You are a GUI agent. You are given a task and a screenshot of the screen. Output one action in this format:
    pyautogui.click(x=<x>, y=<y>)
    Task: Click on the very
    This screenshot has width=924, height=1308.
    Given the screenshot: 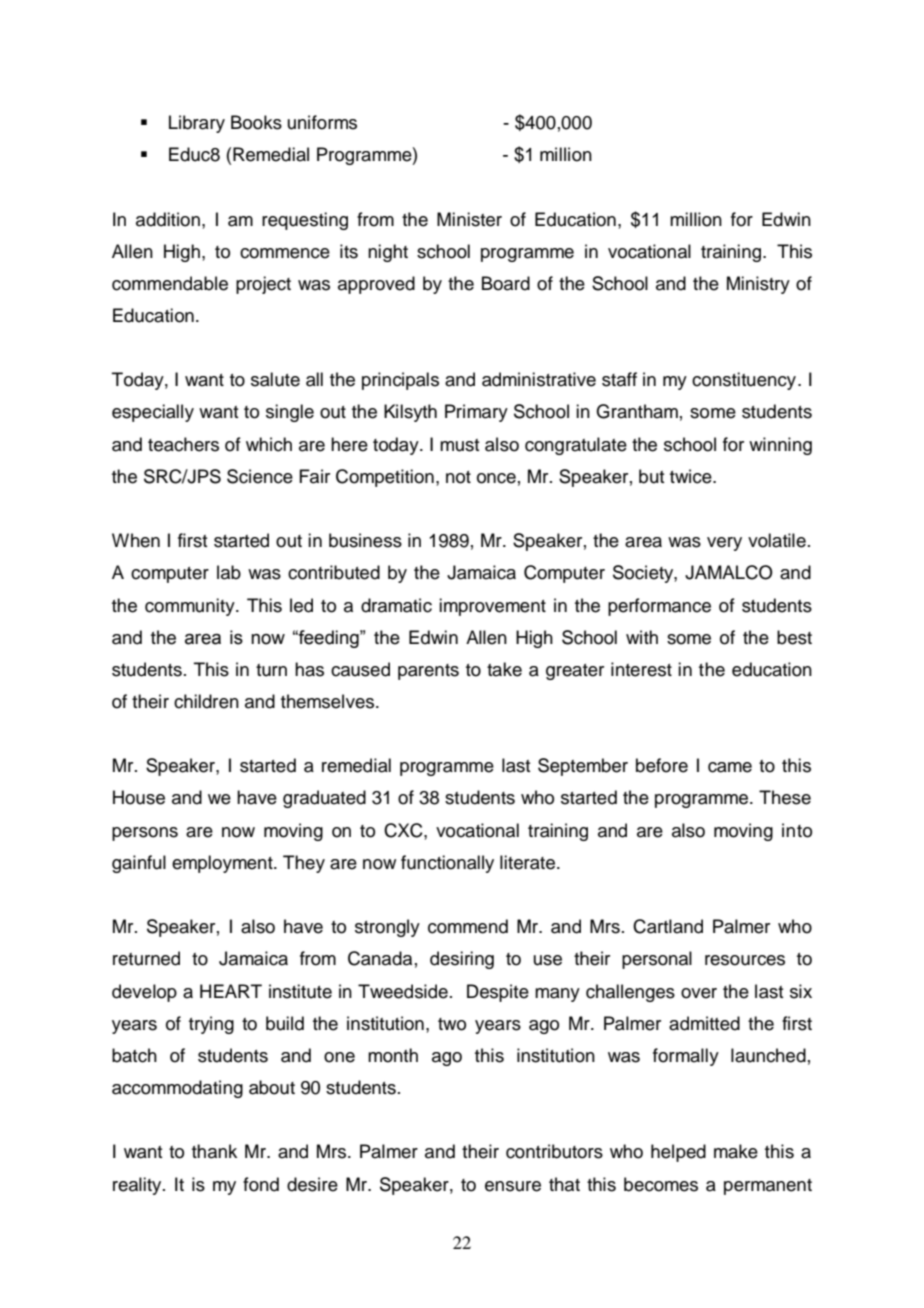 What is the action you would take?
    pyautogui.click(x=724, y=544)
